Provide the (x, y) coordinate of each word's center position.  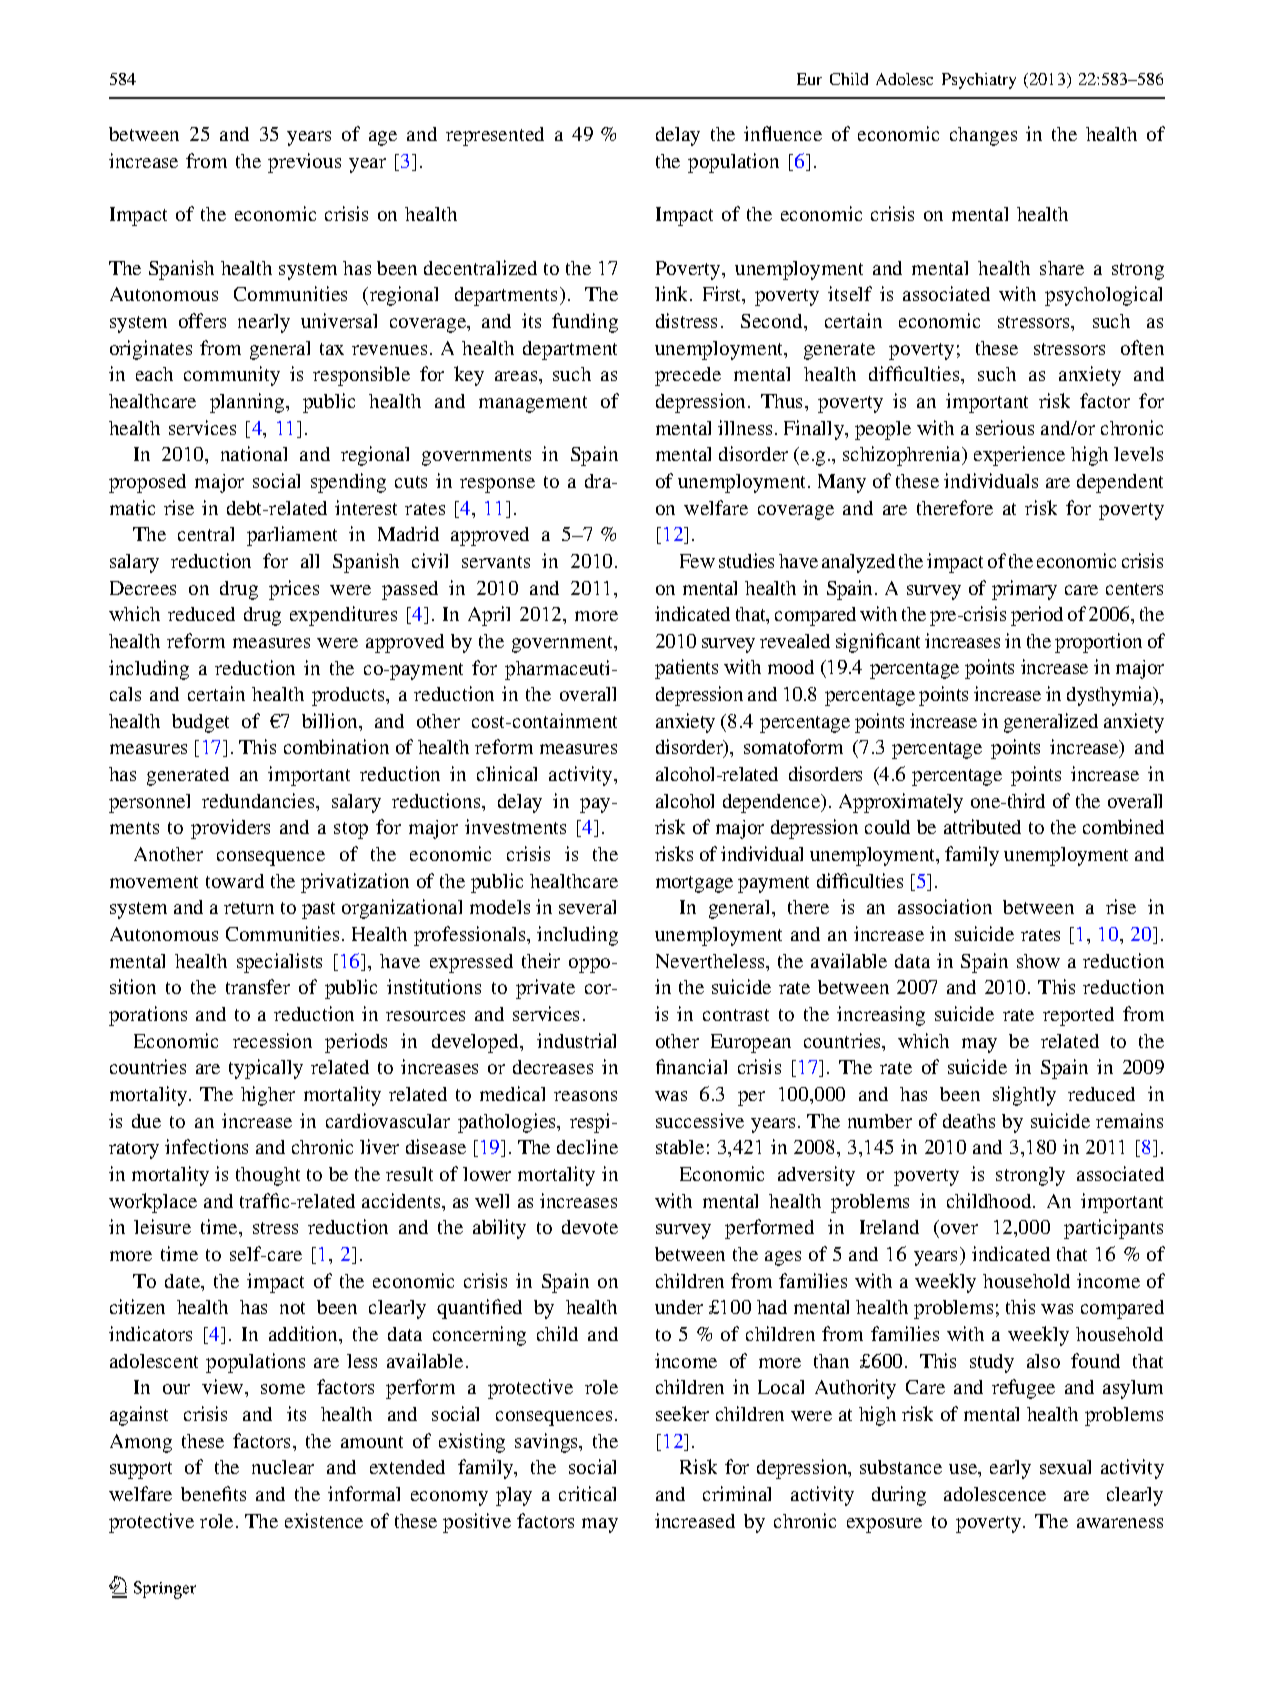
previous (304, 163)
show (1038, 961)
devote (590, 1227)
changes (983, 136)
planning (248, 403)
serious (1005, 427)
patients (686, 669)
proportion (1098, 643)
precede (688, 376)
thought (268, 1176)
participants (1113, 1229)
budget (200, 723)
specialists (279, 963)
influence (783, 133)
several (587, 907)
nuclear (283, 1467)
